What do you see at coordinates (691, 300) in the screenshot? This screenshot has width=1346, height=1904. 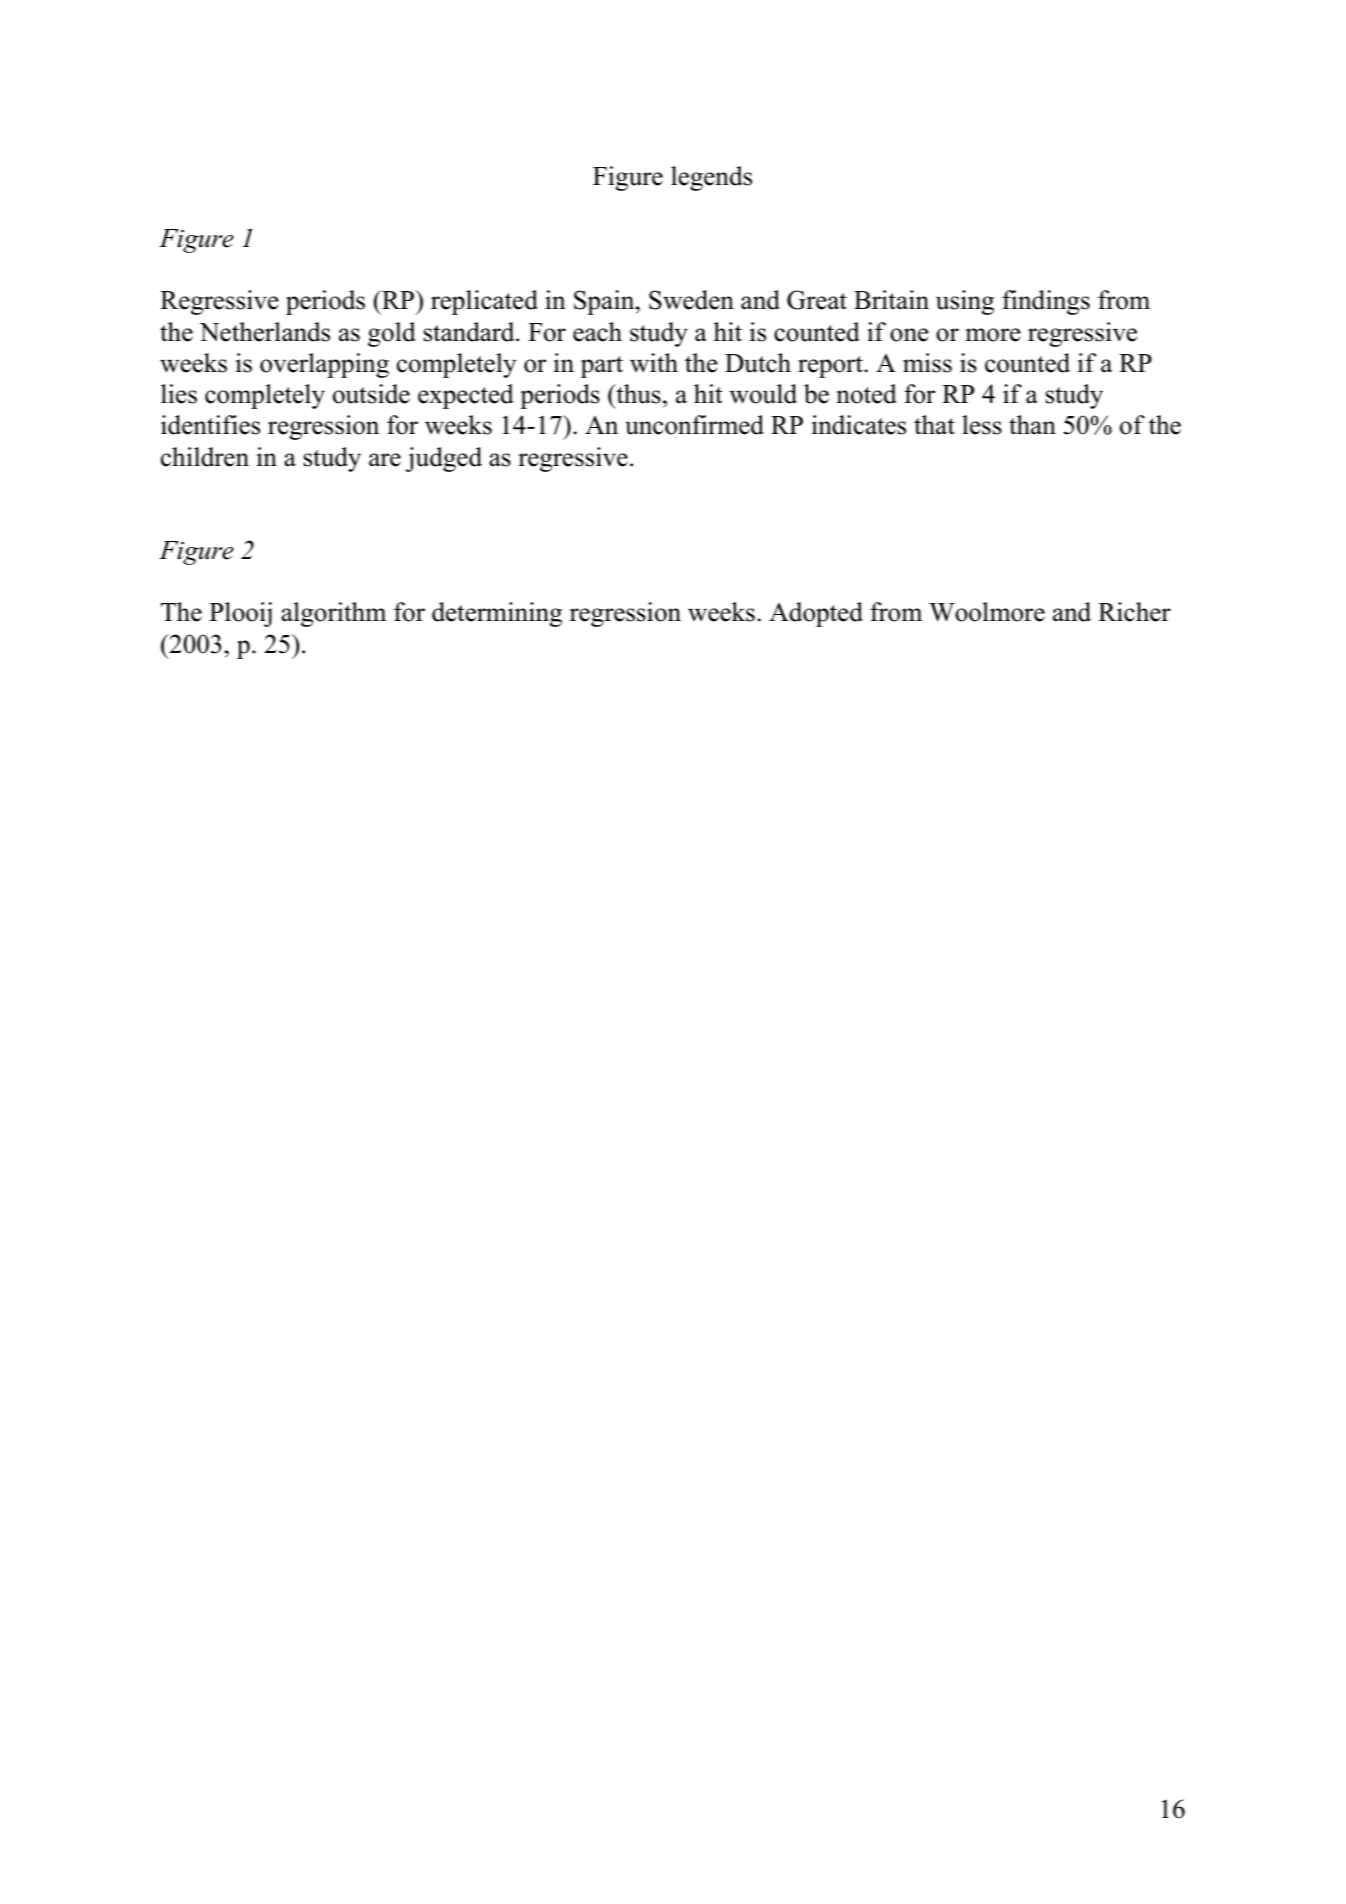 I see `Sweden` at bounding box center [691, 300].
